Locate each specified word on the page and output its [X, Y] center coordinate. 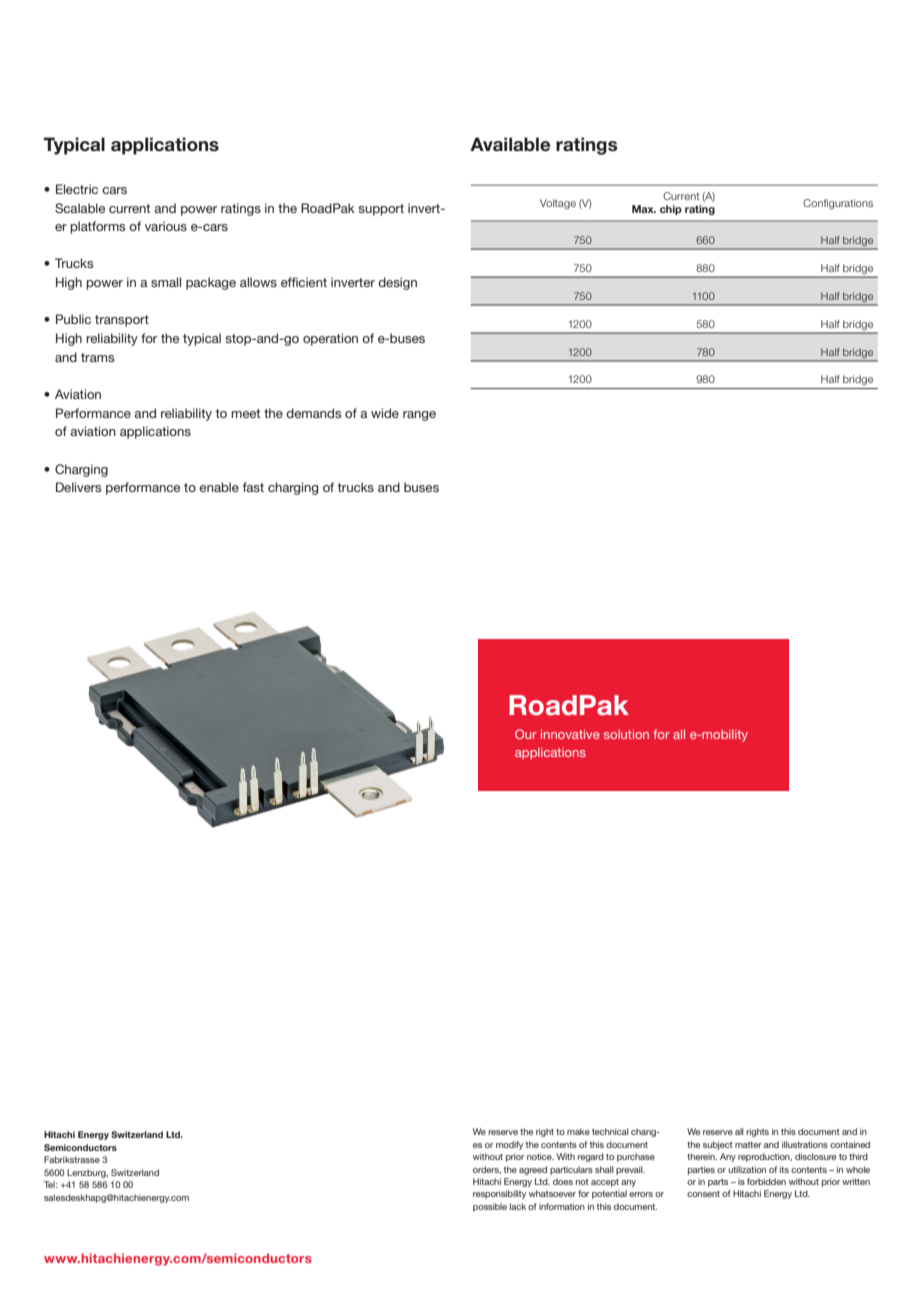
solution [626, 734]
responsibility [499, 1194]
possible [490, 1207]
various [166, 226]
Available [510, 144]
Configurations [838, 204]
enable [219, 487]
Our [526, 734]
